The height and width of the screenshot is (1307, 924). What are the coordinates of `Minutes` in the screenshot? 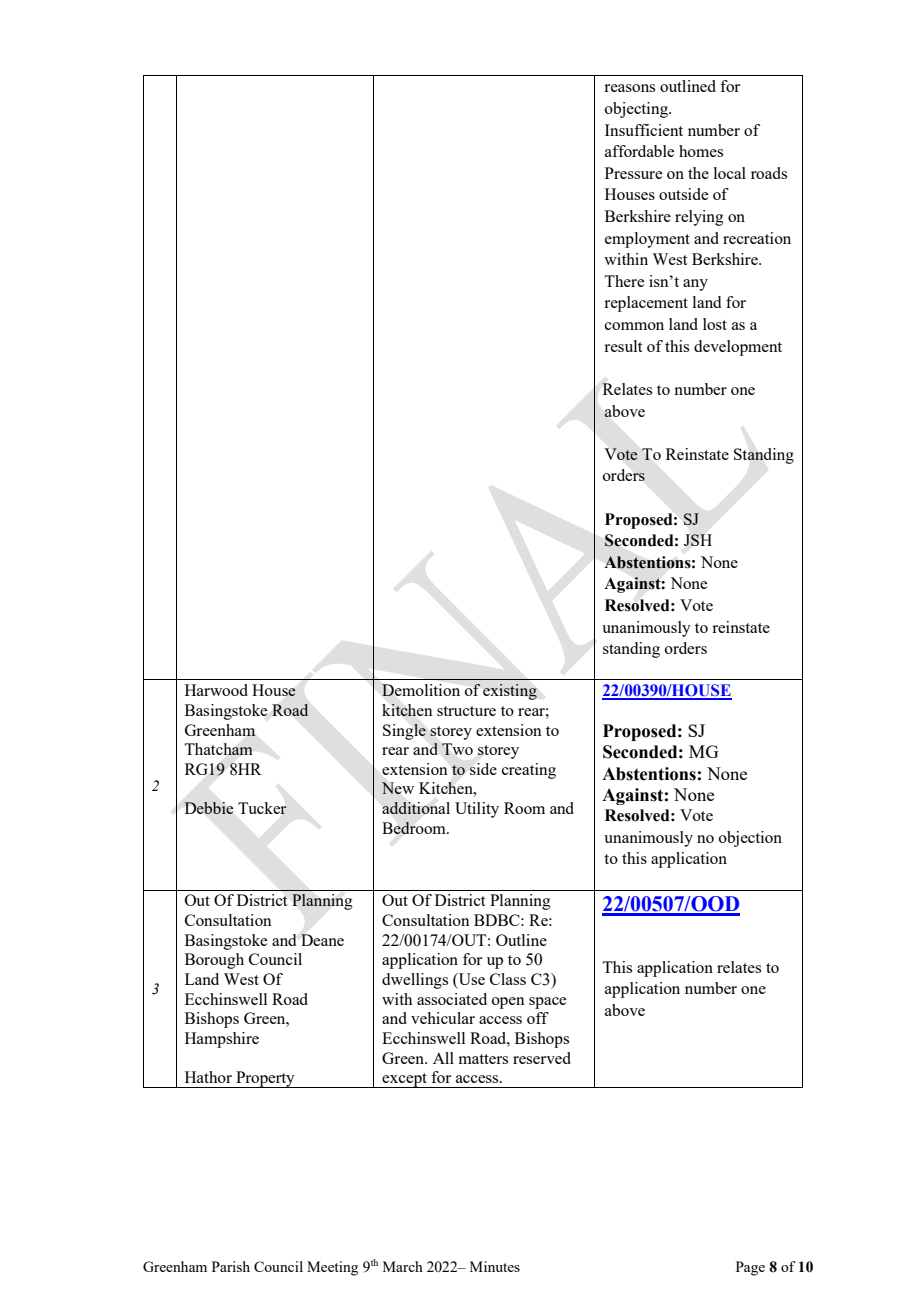 It's located at (495, 1266).
